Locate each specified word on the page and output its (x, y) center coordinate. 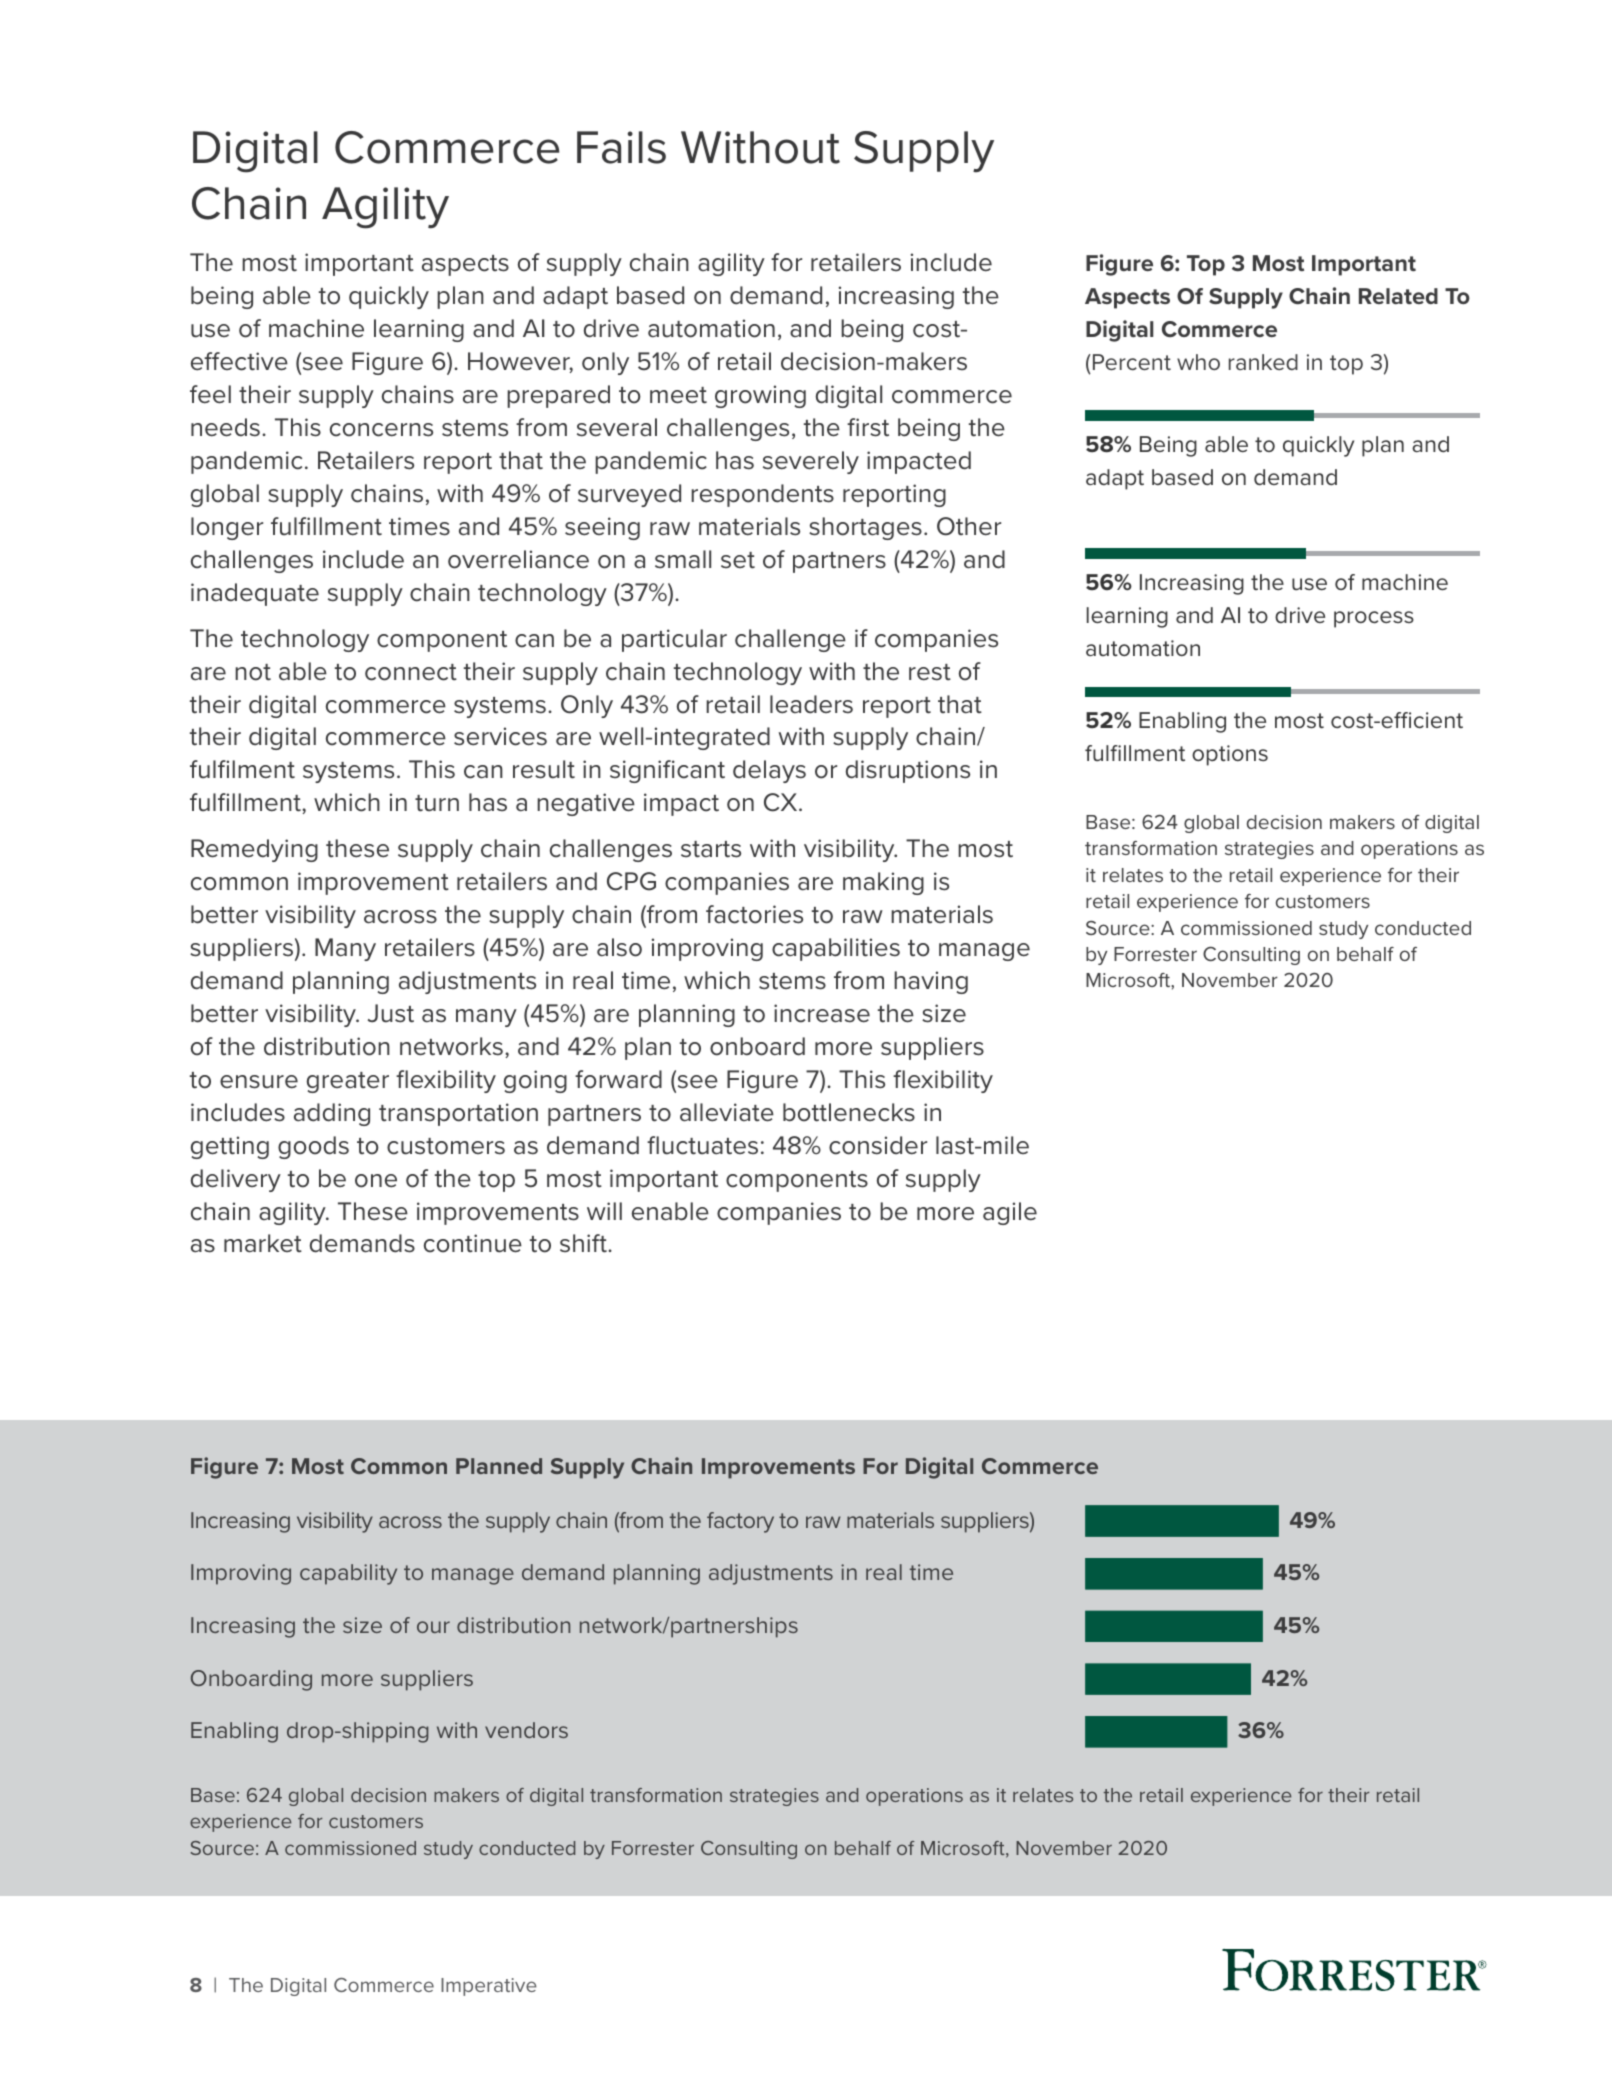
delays (769, 771)
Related (1398, 296)
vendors (526, 1730)
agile (1010, 1213)
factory (740, 1522)
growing (760, 396)
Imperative (489, 1987)
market (263, 1243)
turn (437, 803)
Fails (621, 147)
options (1230, 755)
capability (348, 1574)
